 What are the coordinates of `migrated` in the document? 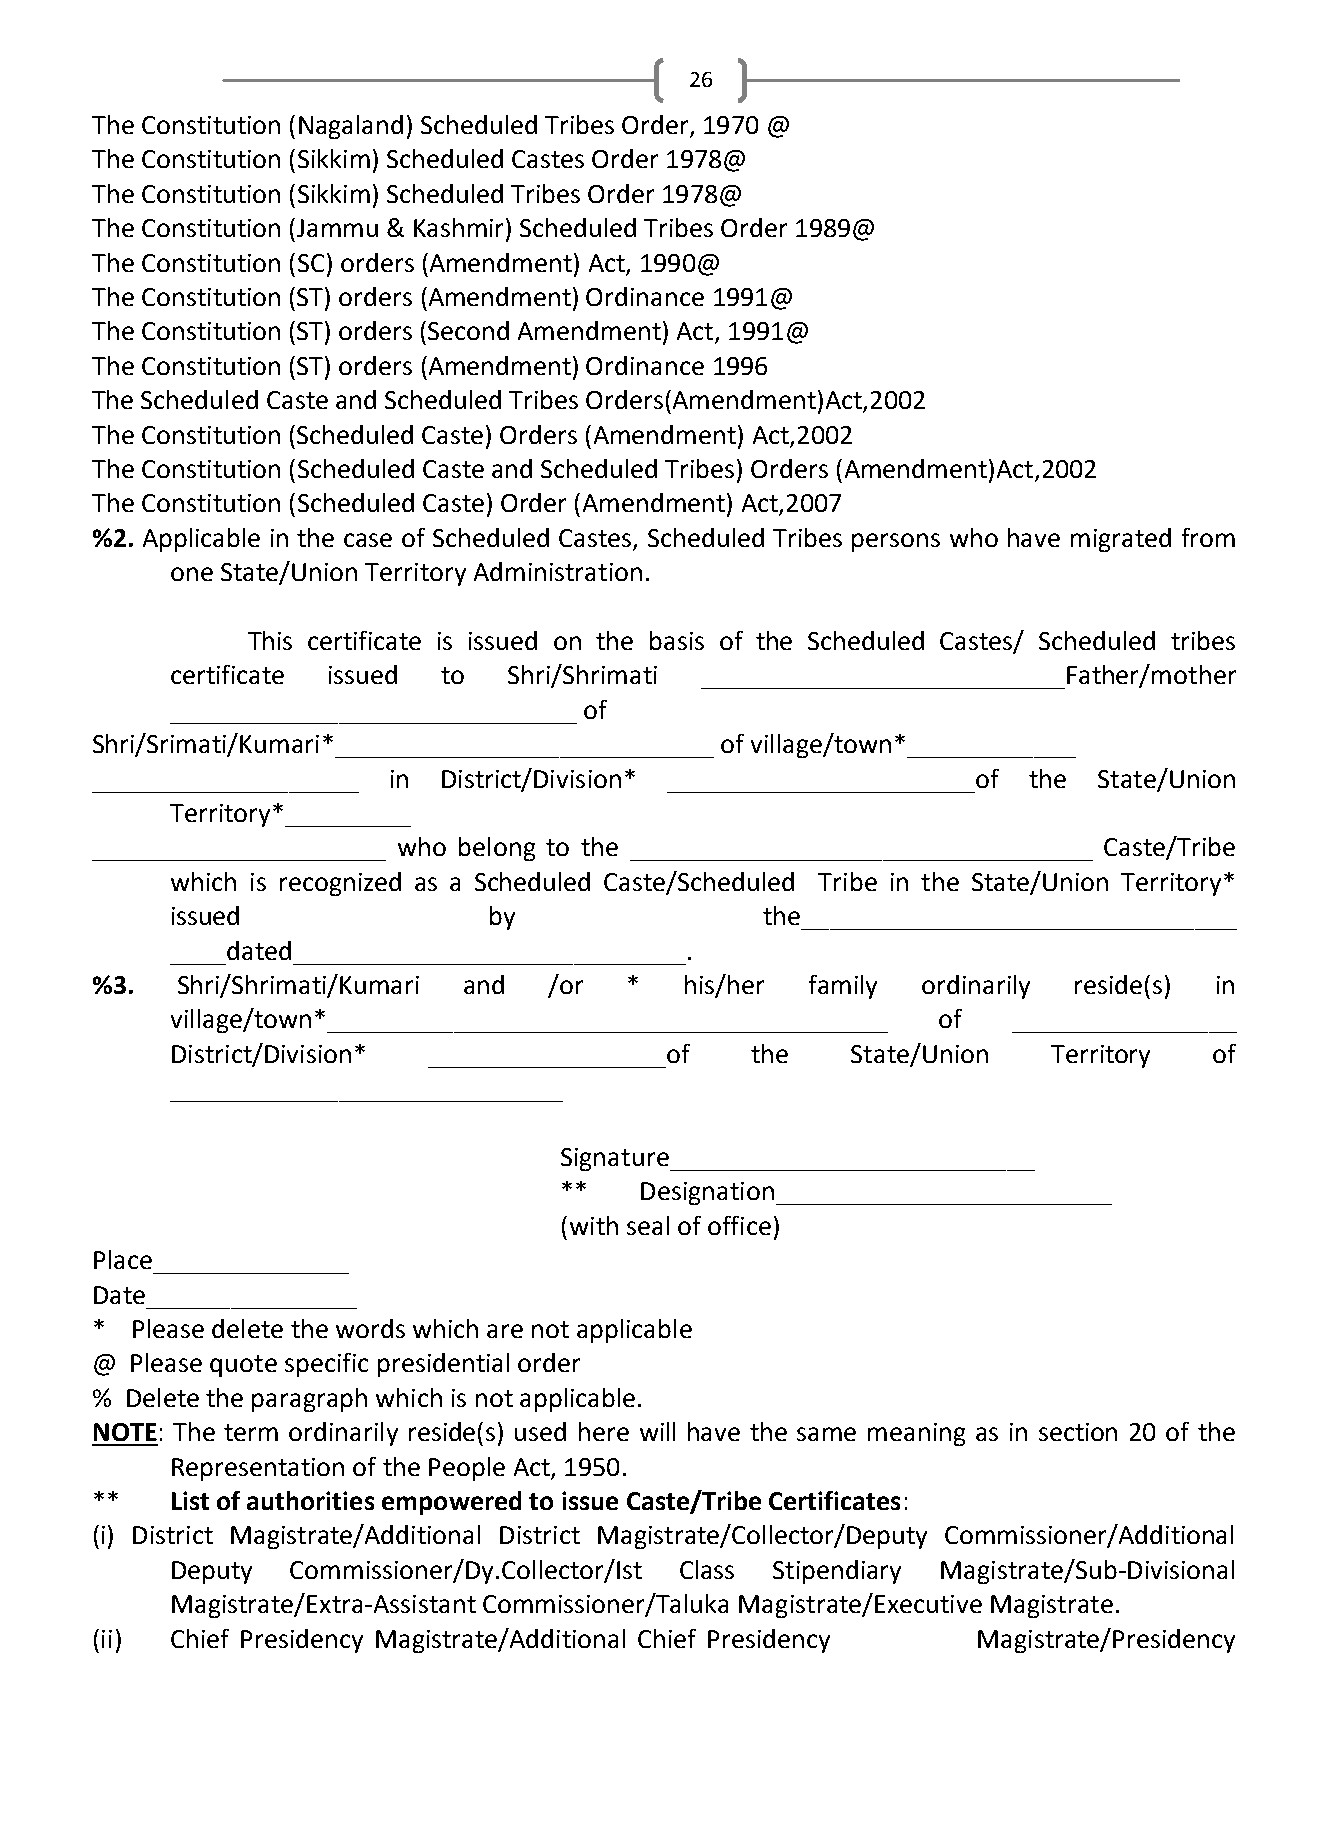 It's located at (1121, 540).
